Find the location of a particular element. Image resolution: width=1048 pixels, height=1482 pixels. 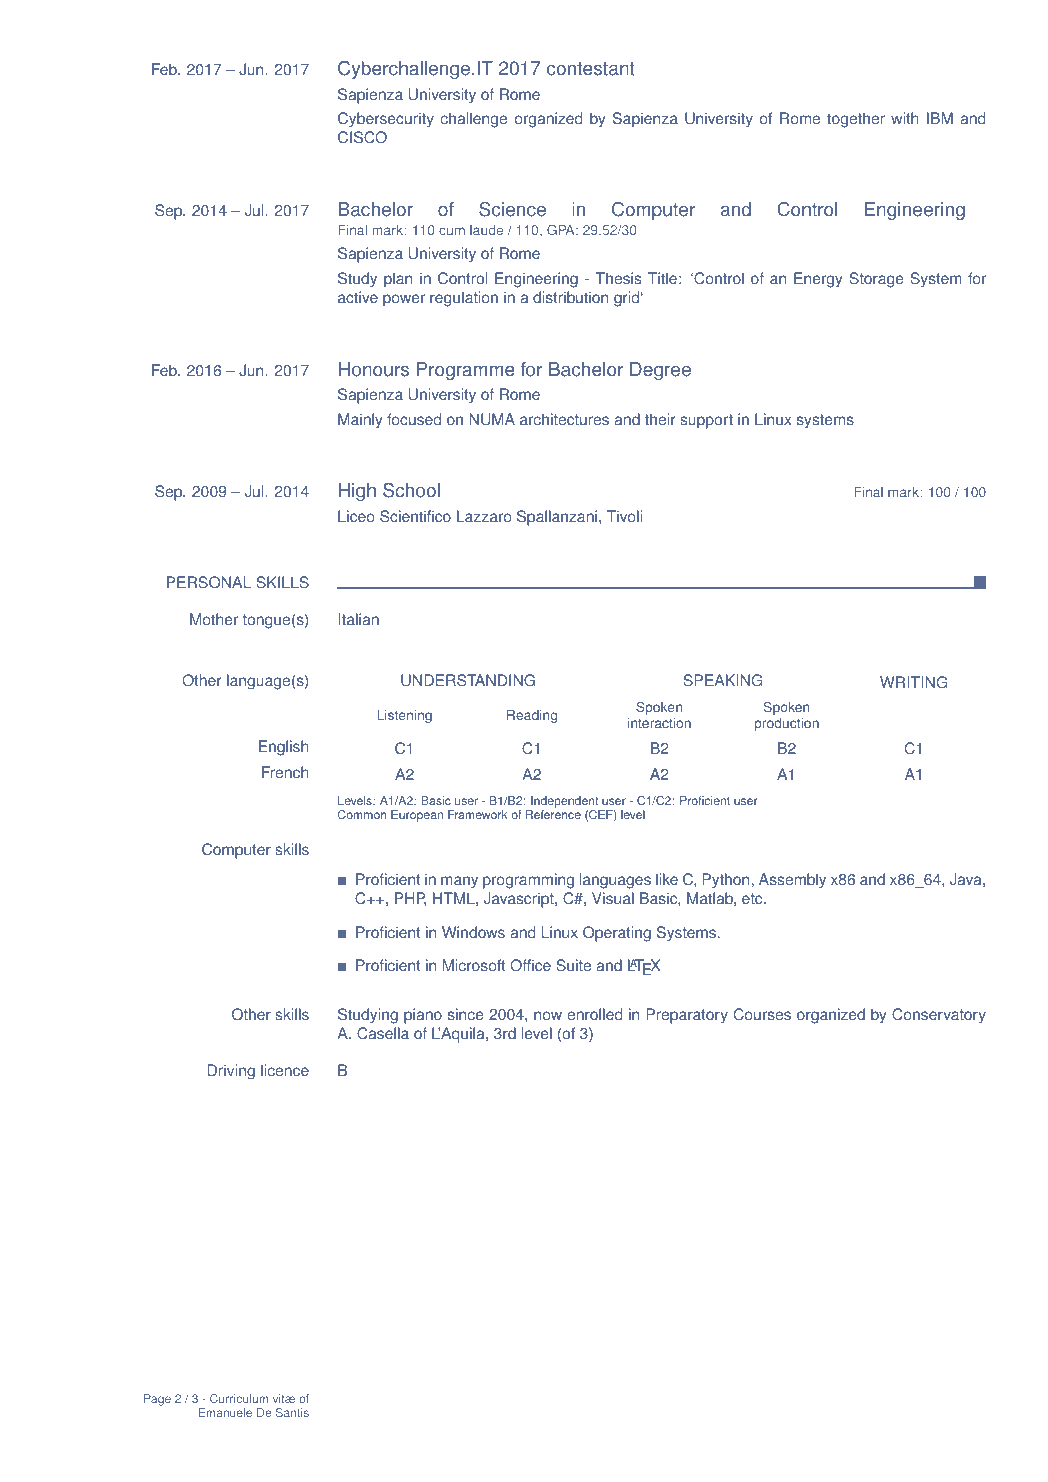

Courses is located at coordinates (762, 1014).
